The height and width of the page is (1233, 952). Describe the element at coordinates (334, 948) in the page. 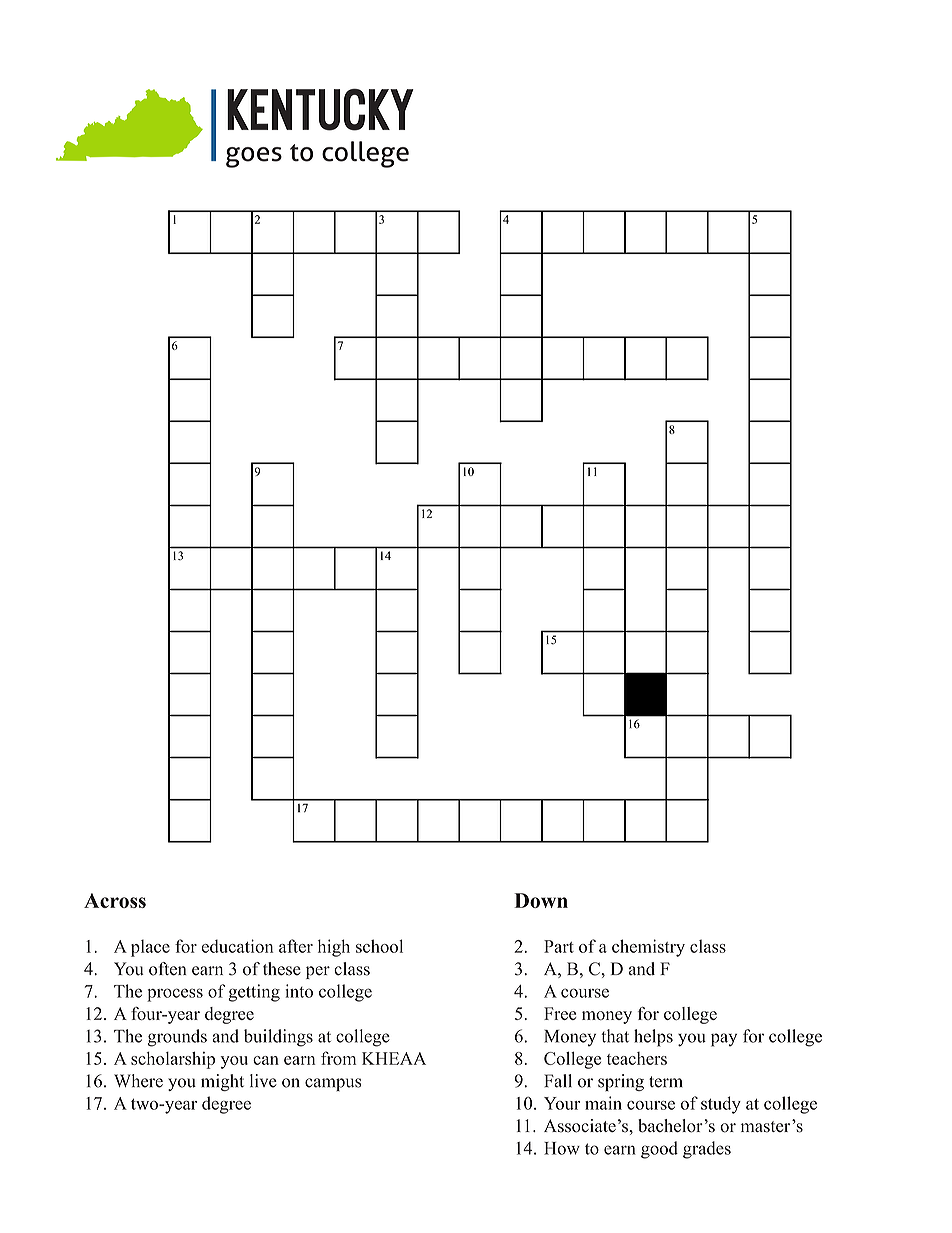

I see `high` at that location.
